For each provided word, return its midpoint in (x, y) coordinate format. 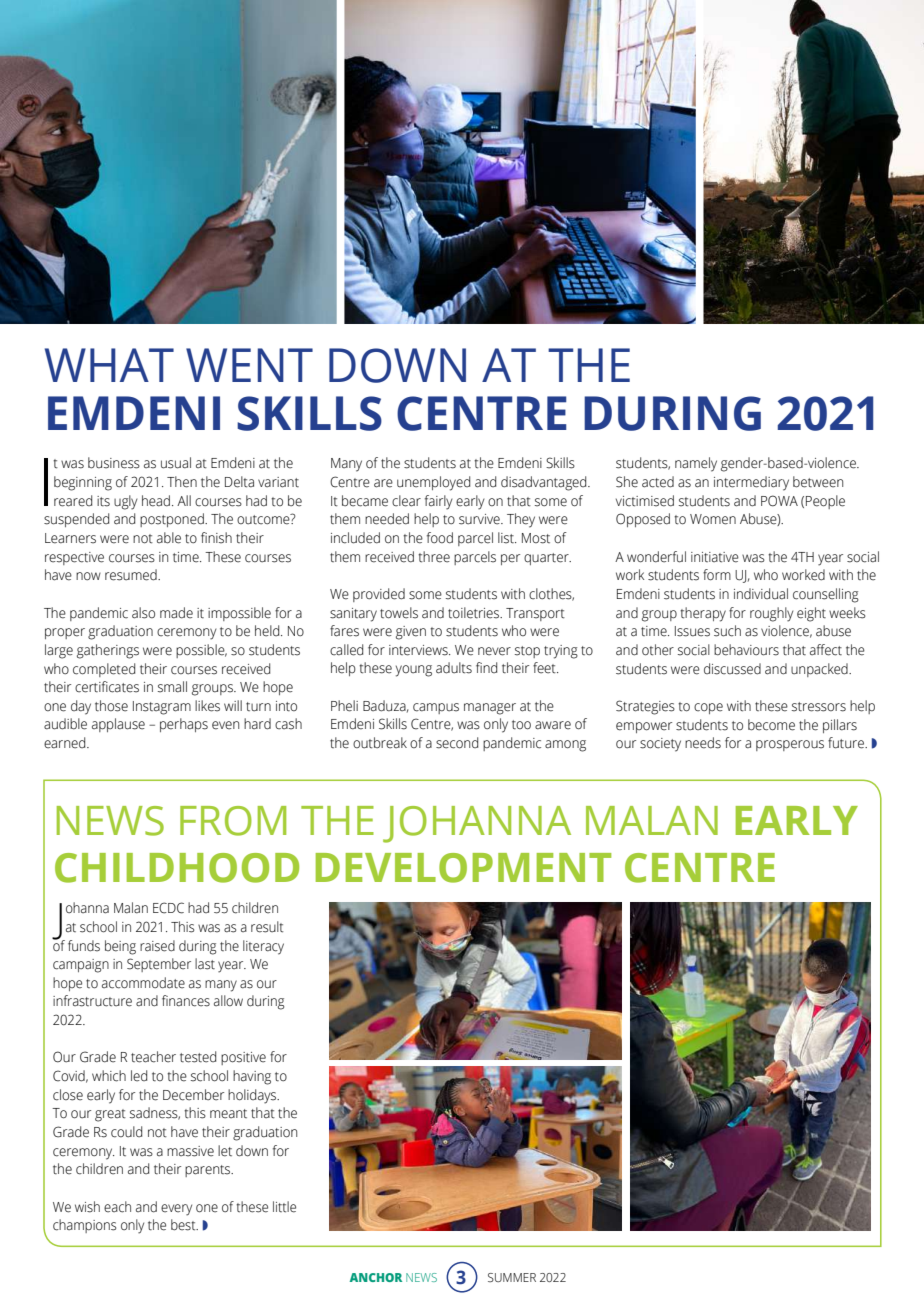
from (233, 821)
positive (243, 1058)
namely (696, 464)
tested (198, 1057)
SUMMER (512, 1277)
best (184, 1225)
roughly (771, 614)
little (284, 1207)
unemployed (433, 483)
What (109, 365)
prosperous (790, 745)
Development (463, 868)
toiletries (475, 613)
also (143, 613)
